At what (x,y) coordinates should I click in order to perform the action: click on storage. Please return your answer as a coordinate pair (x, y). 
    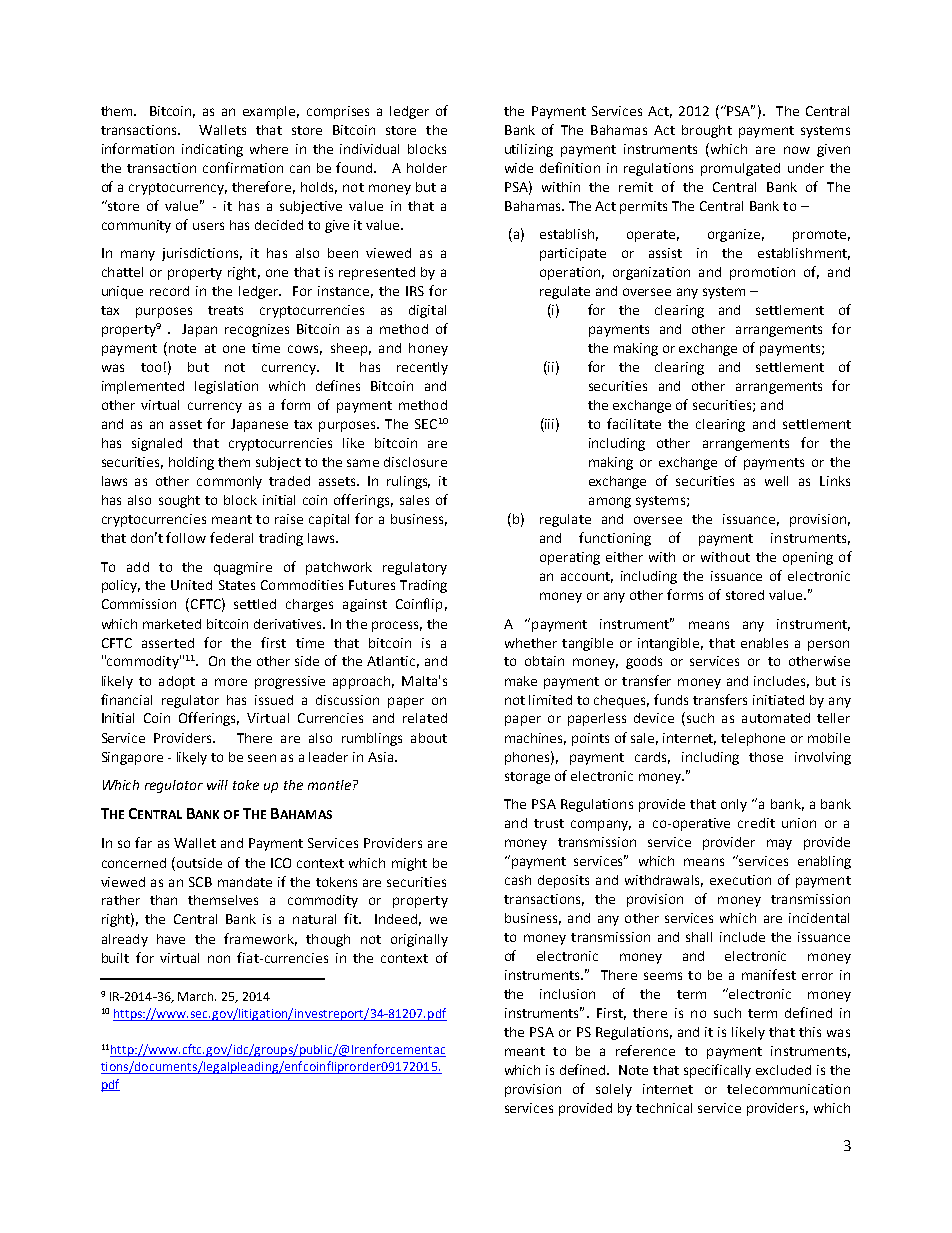
    Looking at the image, I should click on (527, 778).
